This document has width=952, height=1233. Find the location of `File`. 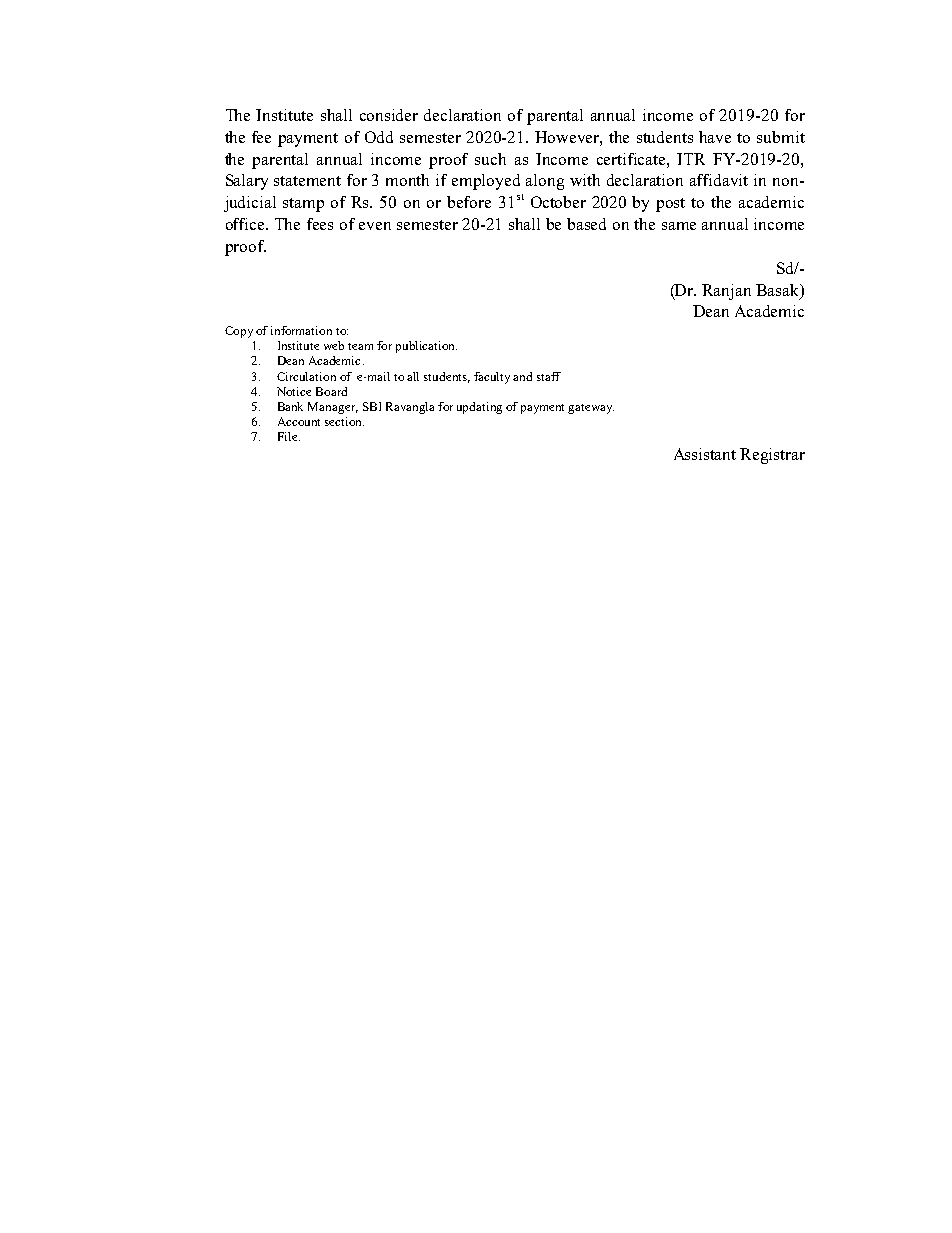

File is located at coordinates (289, 436).
